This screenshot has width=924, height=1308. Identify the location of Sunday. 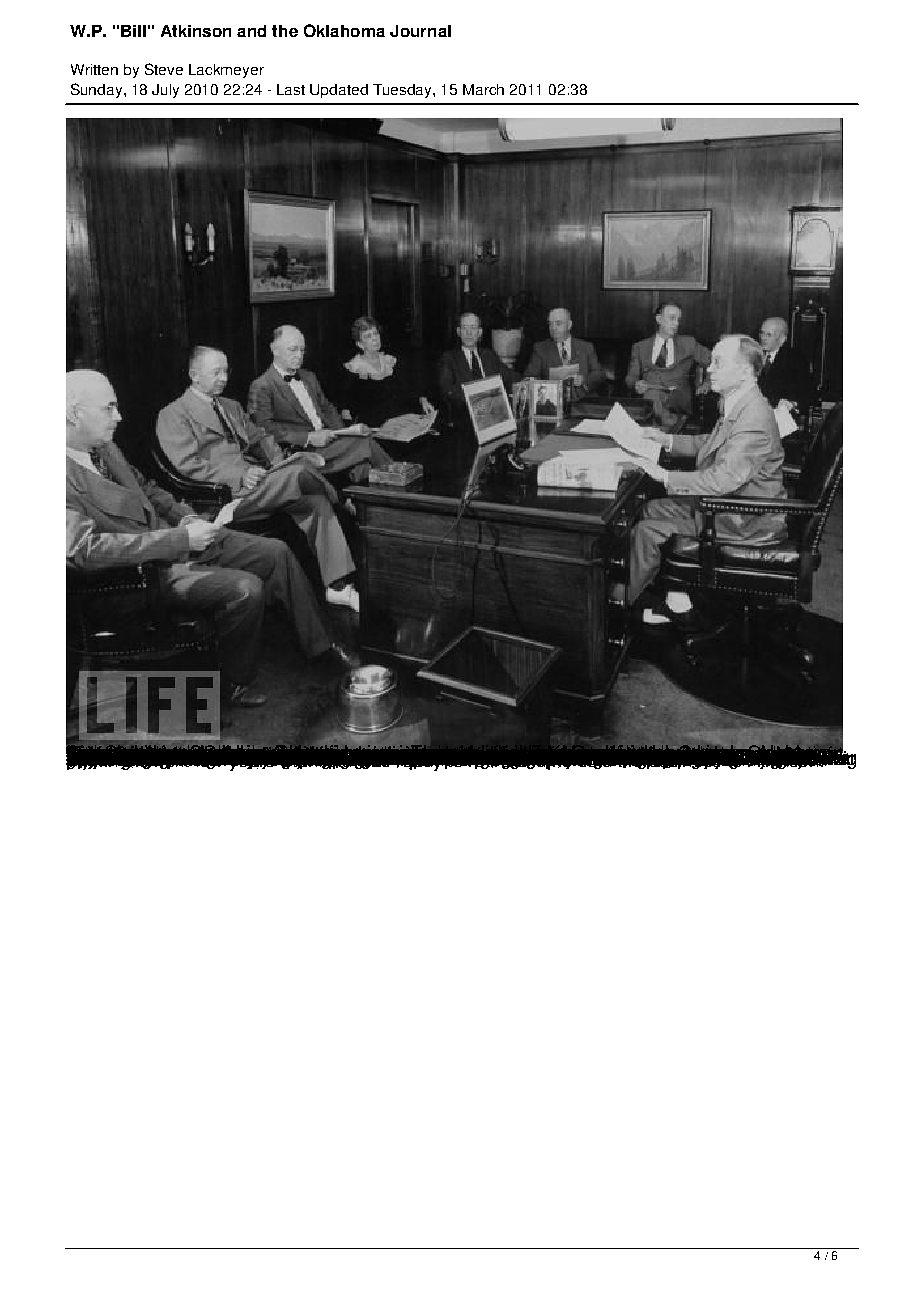
(98, 90).
